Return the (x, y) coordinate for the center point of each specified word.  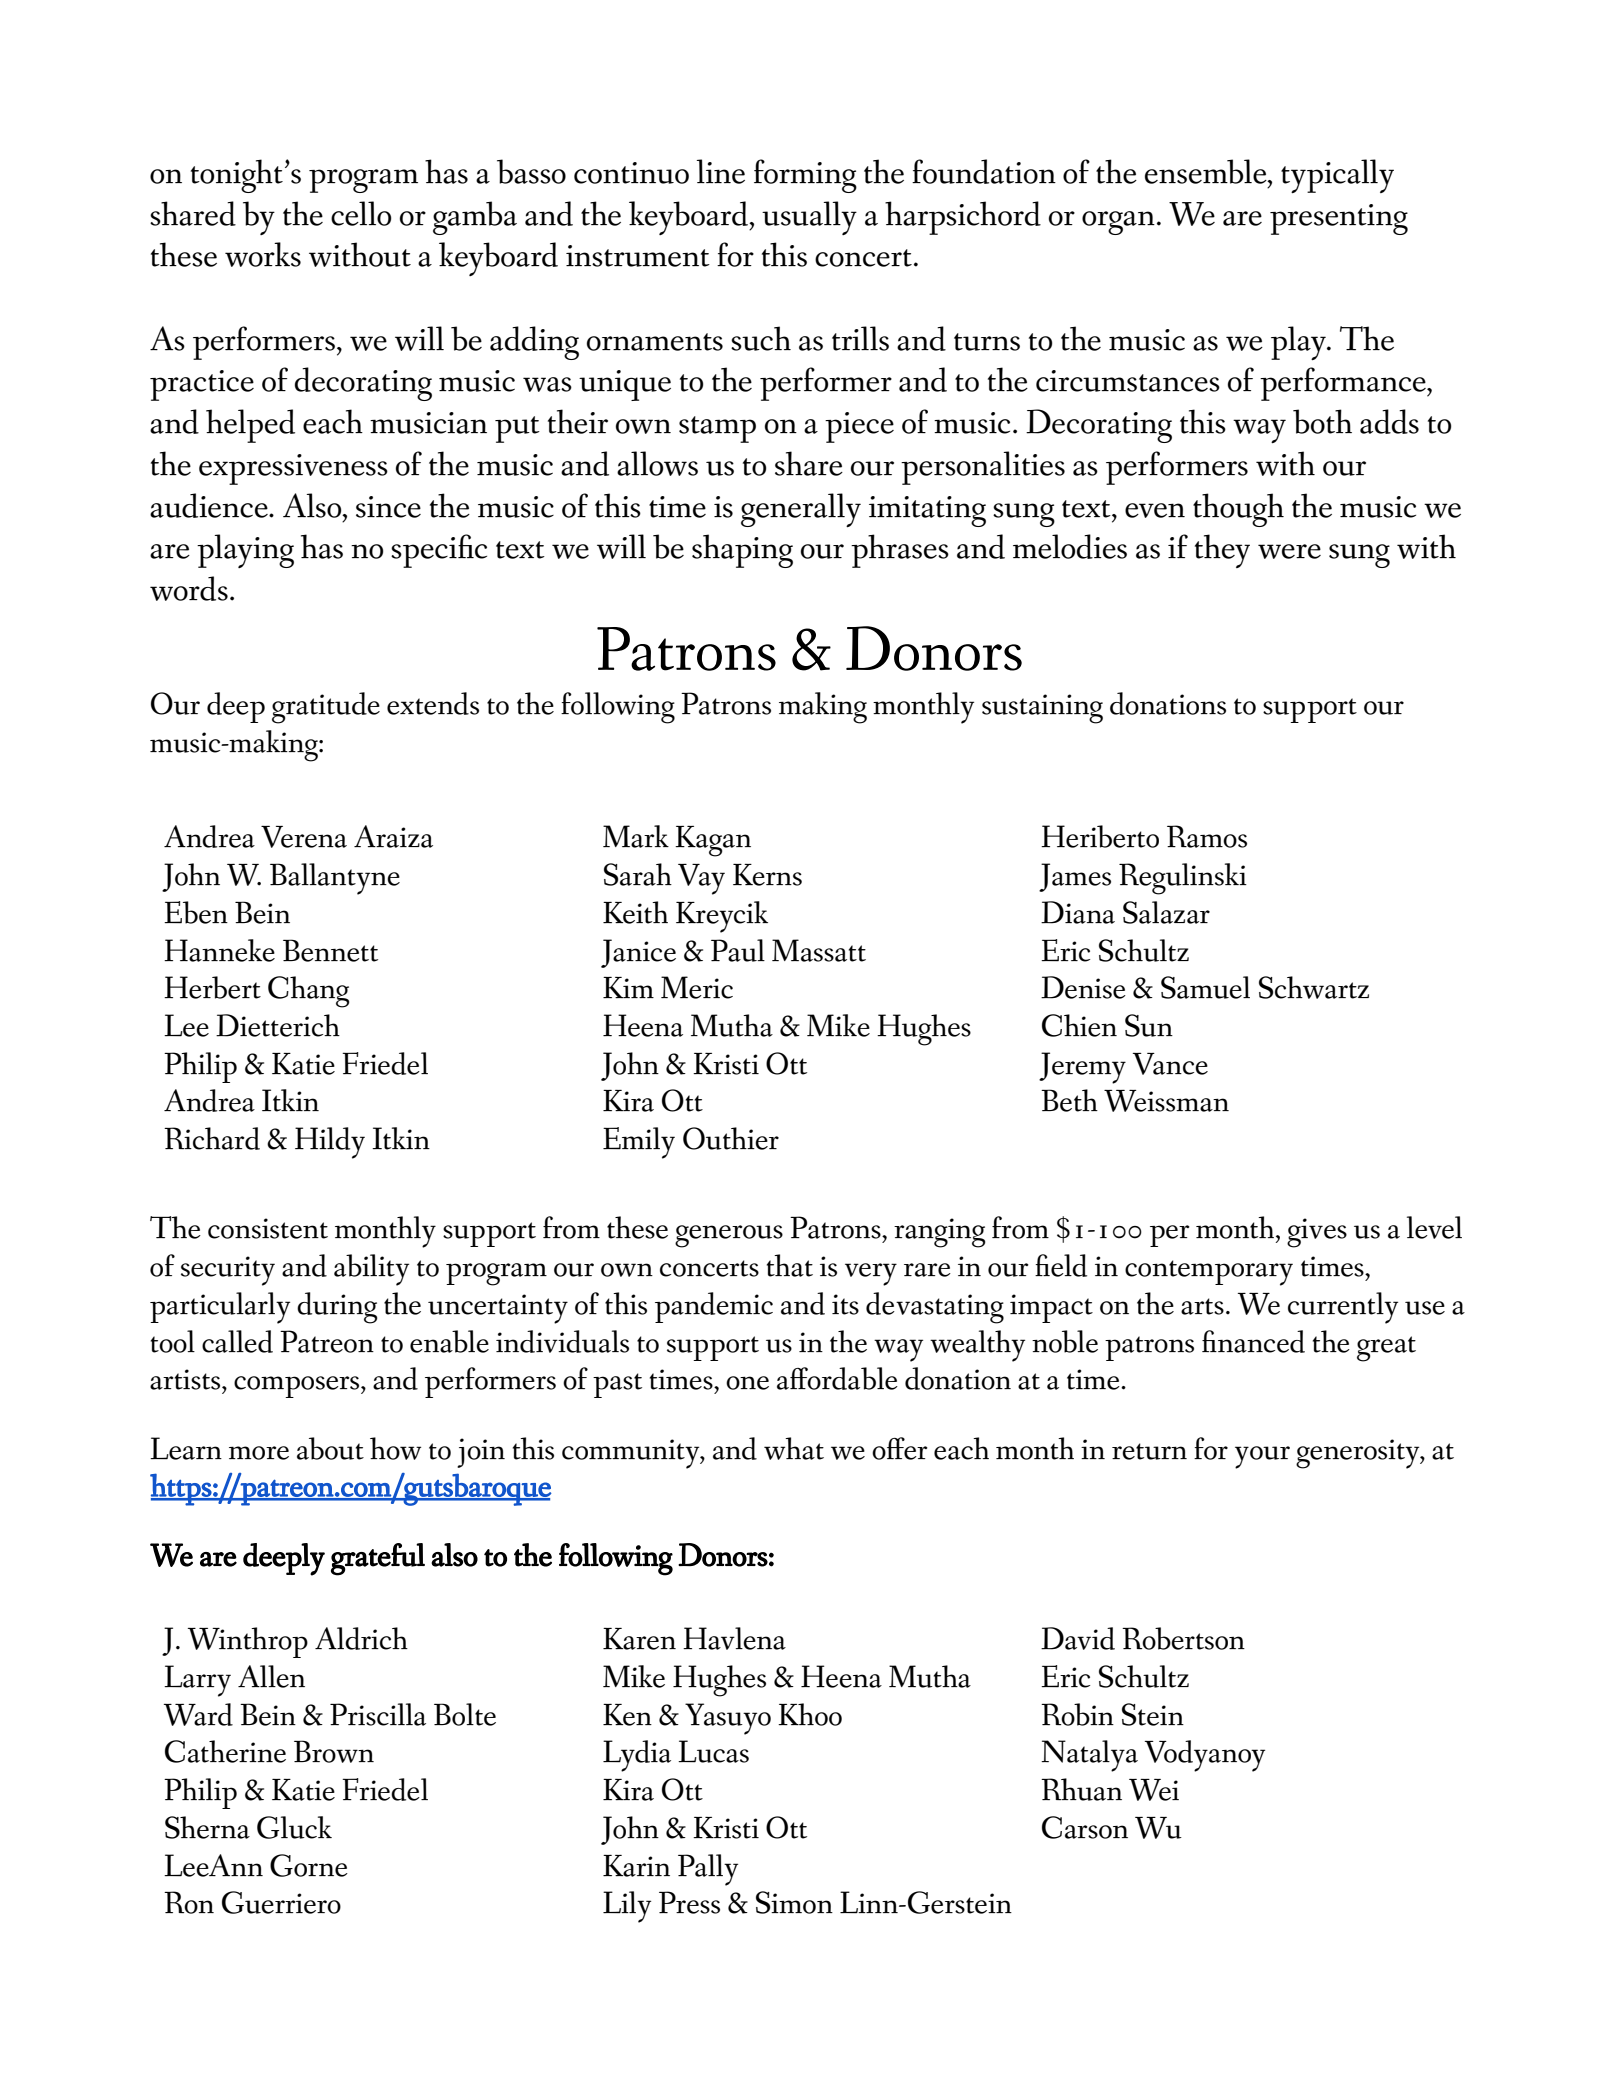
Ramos (1207, 836)
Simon (794, 1902)
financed (1253, 1341)
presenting (1339, 219)
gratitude (326, 708)
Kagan (713, 841)
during (337, 1308)
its (845, 1304)
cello (361, 213)
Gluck (294, 1827)
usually (809, 218)
